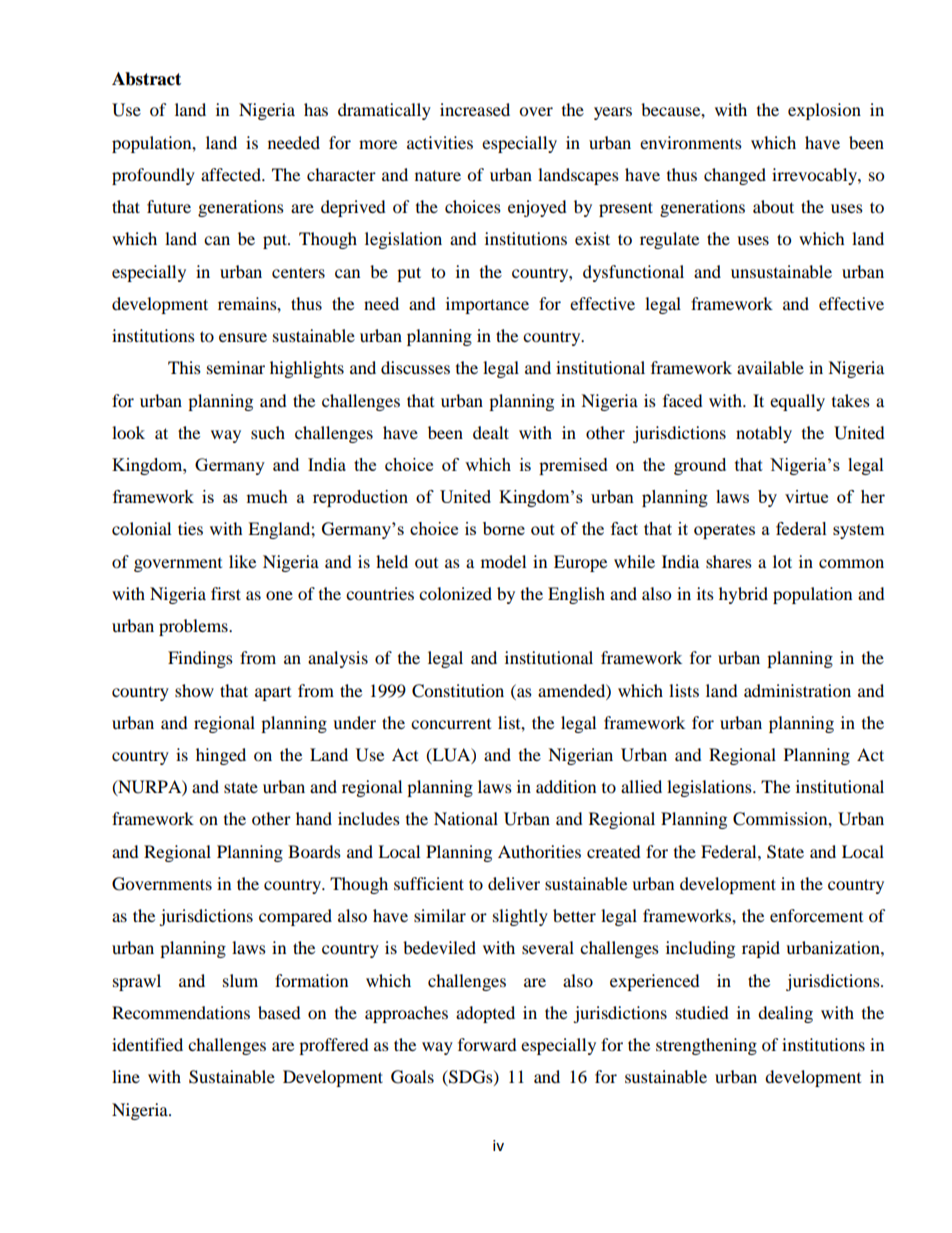 This screenshot has width=952, height=1233. I want to click on first, so click(226, 593).
